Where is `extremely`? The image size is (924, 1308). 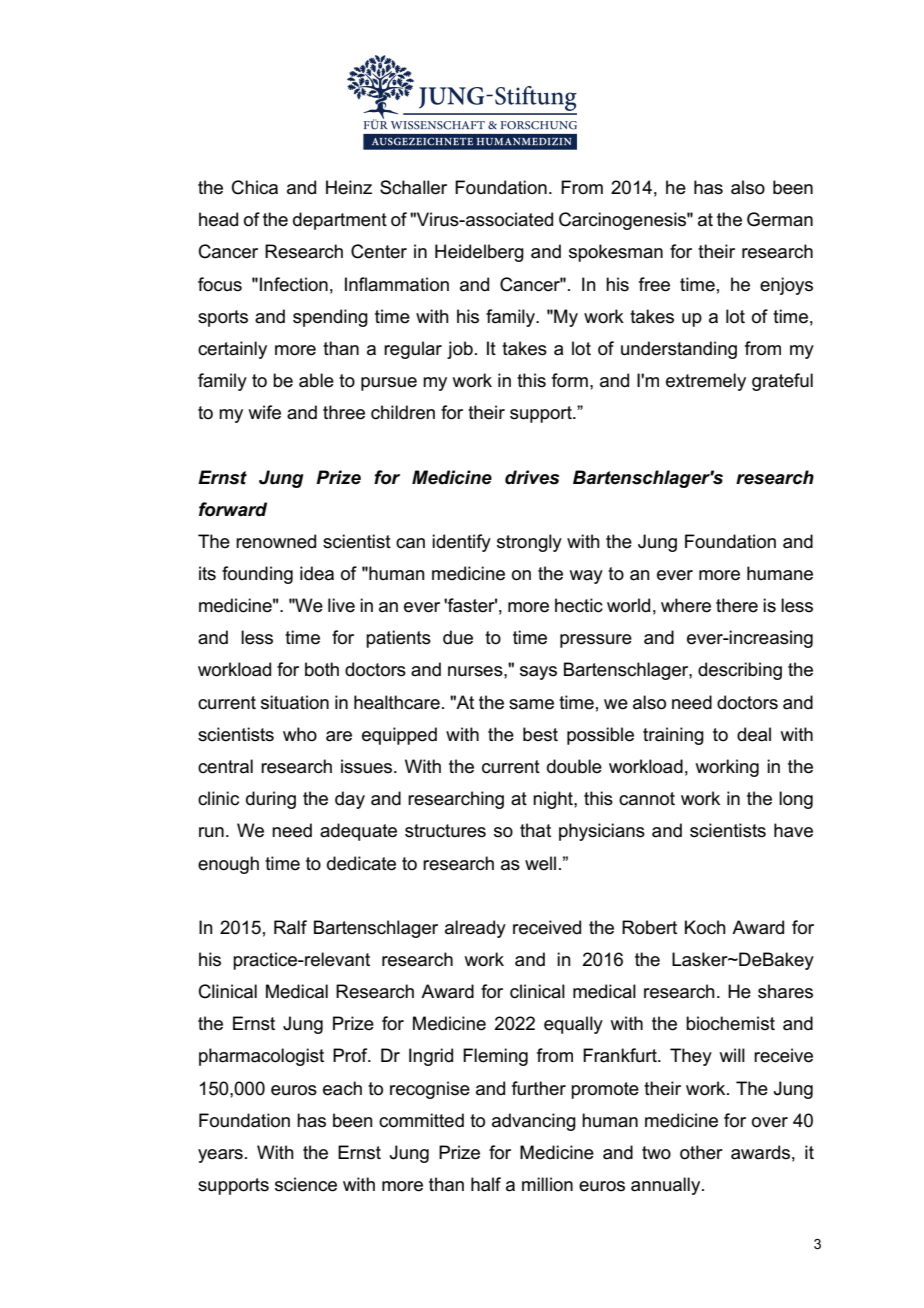 extremely is located at coordinates (706, 382).
